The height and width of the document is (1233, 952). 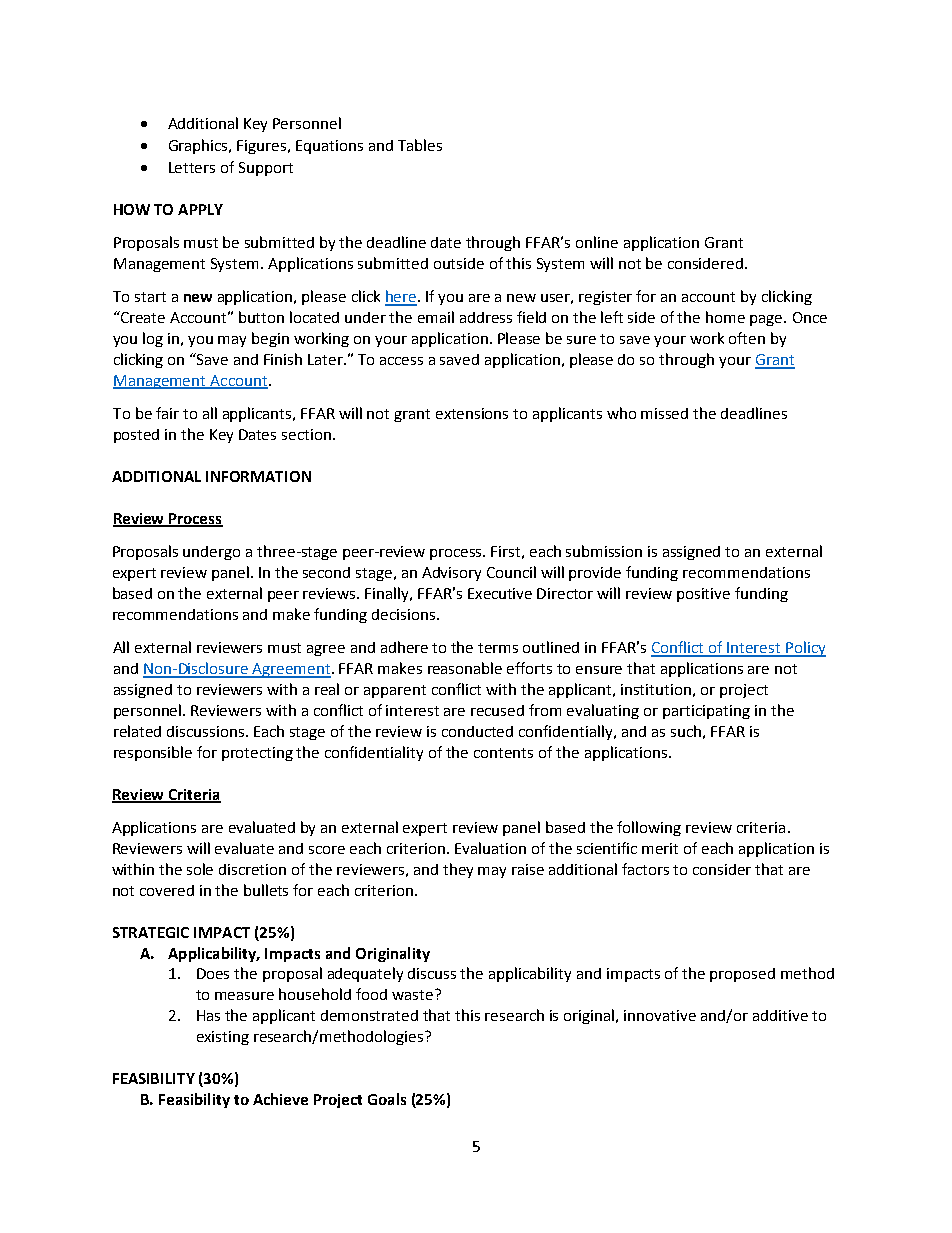 What do you see at coordinates (223, 1038) in the document?
I see `existing` at bounding box center [223, 1038].
